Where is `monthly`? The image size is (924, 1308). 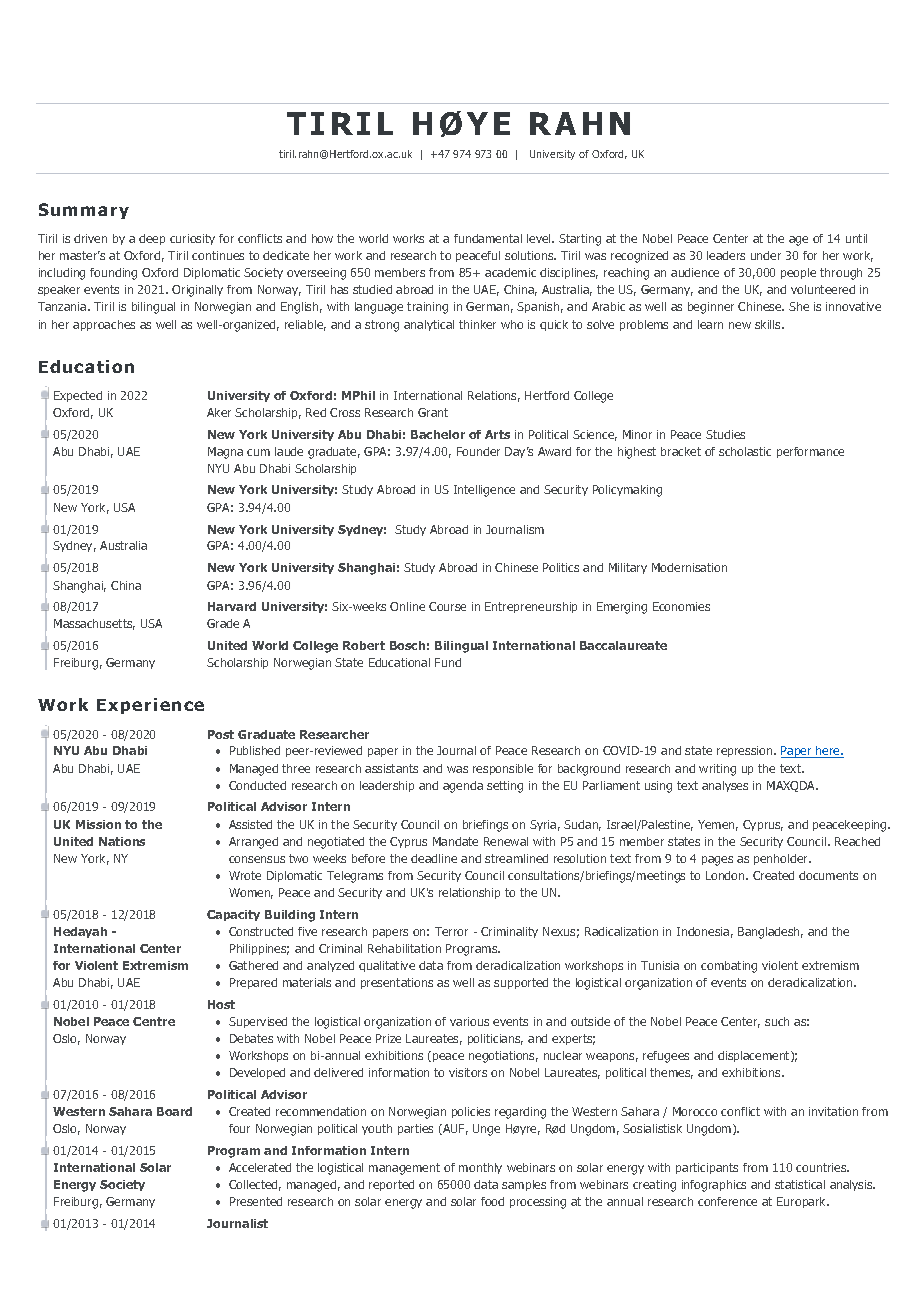
monthly is located at coordinates (480, 1168).
